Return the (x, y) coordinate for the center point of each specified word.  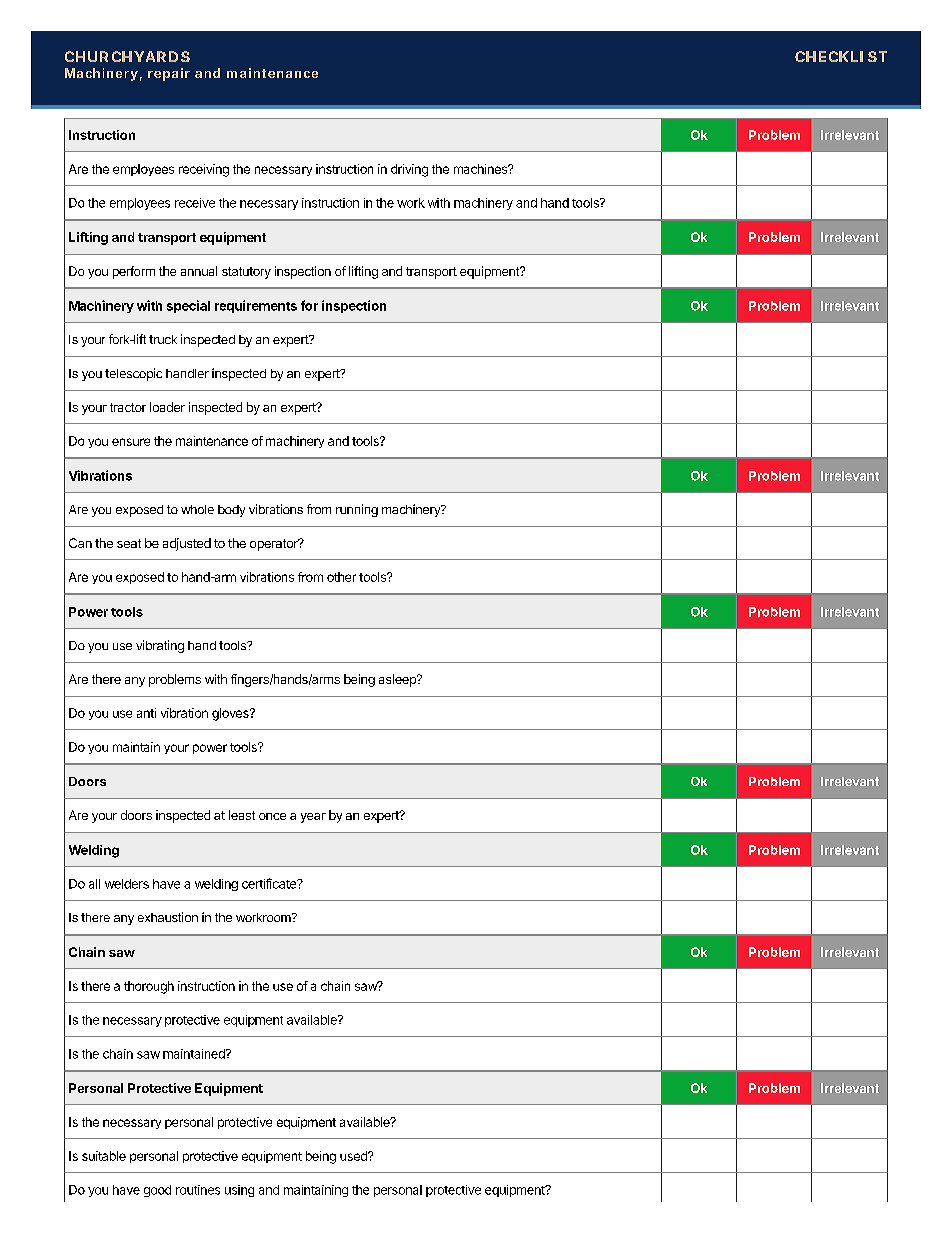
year (313, 818)
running (357, 510)
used (354, 1156)
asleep (398, 680)
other (341, 577)
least (242, 815)
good (157, 1191)
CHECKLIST (841, 56)
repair (169, 74)
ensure (131, 442)
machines (482, 169)
